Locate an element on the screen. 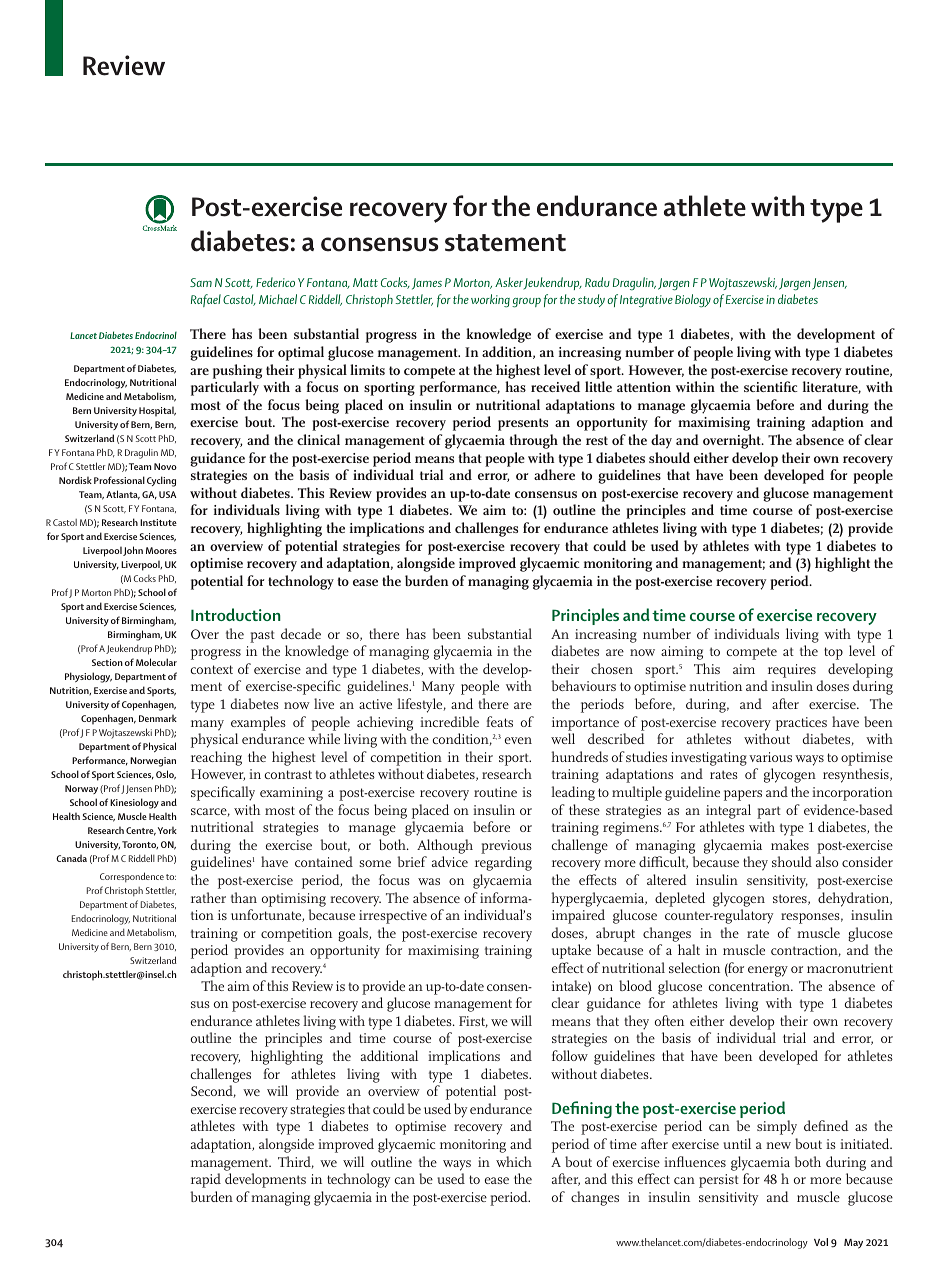  Rafael is located at coordinates (206, 300).
